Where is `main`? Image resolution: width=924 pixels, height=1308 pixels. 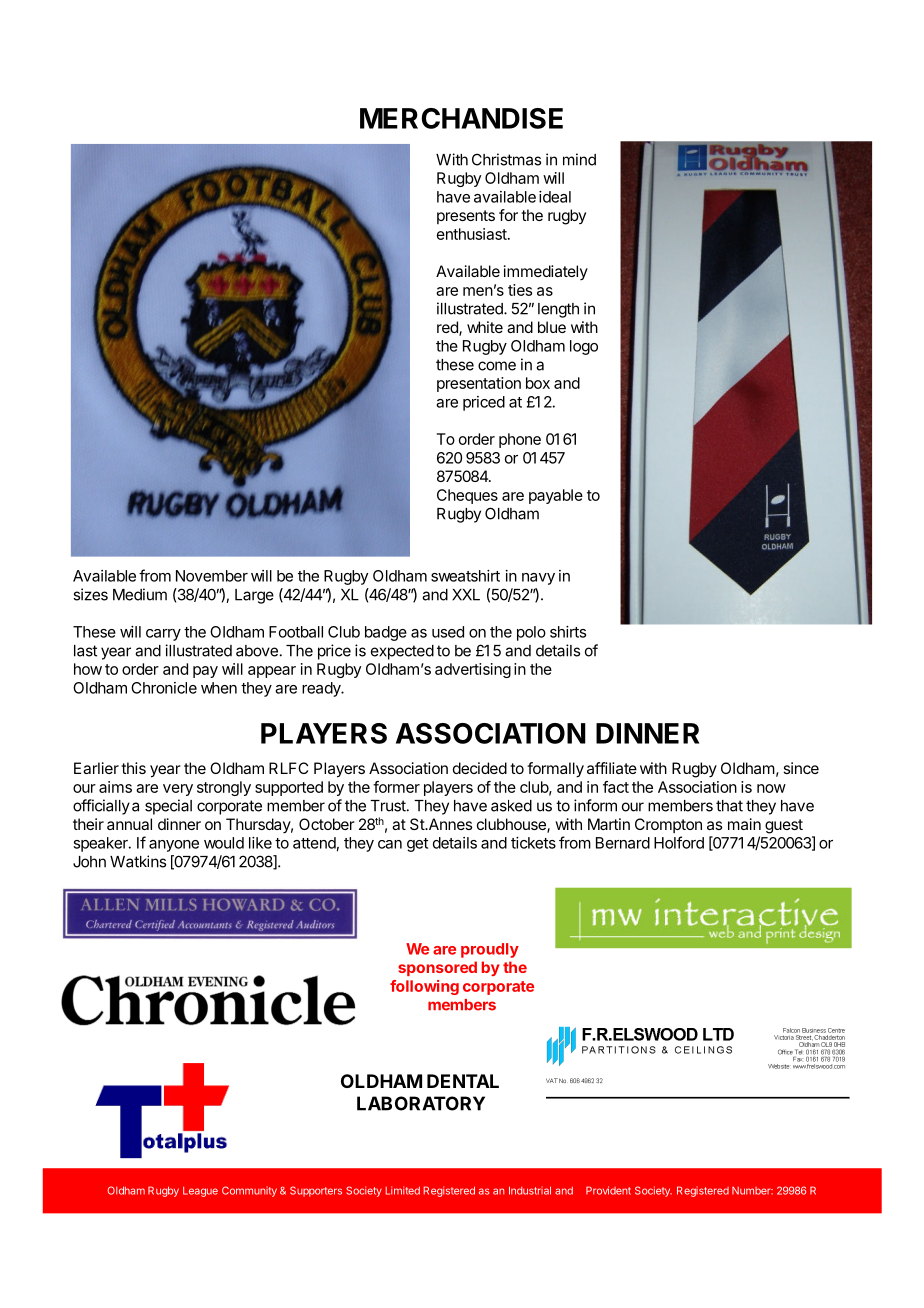
main is located at coordinates (744, 824).
